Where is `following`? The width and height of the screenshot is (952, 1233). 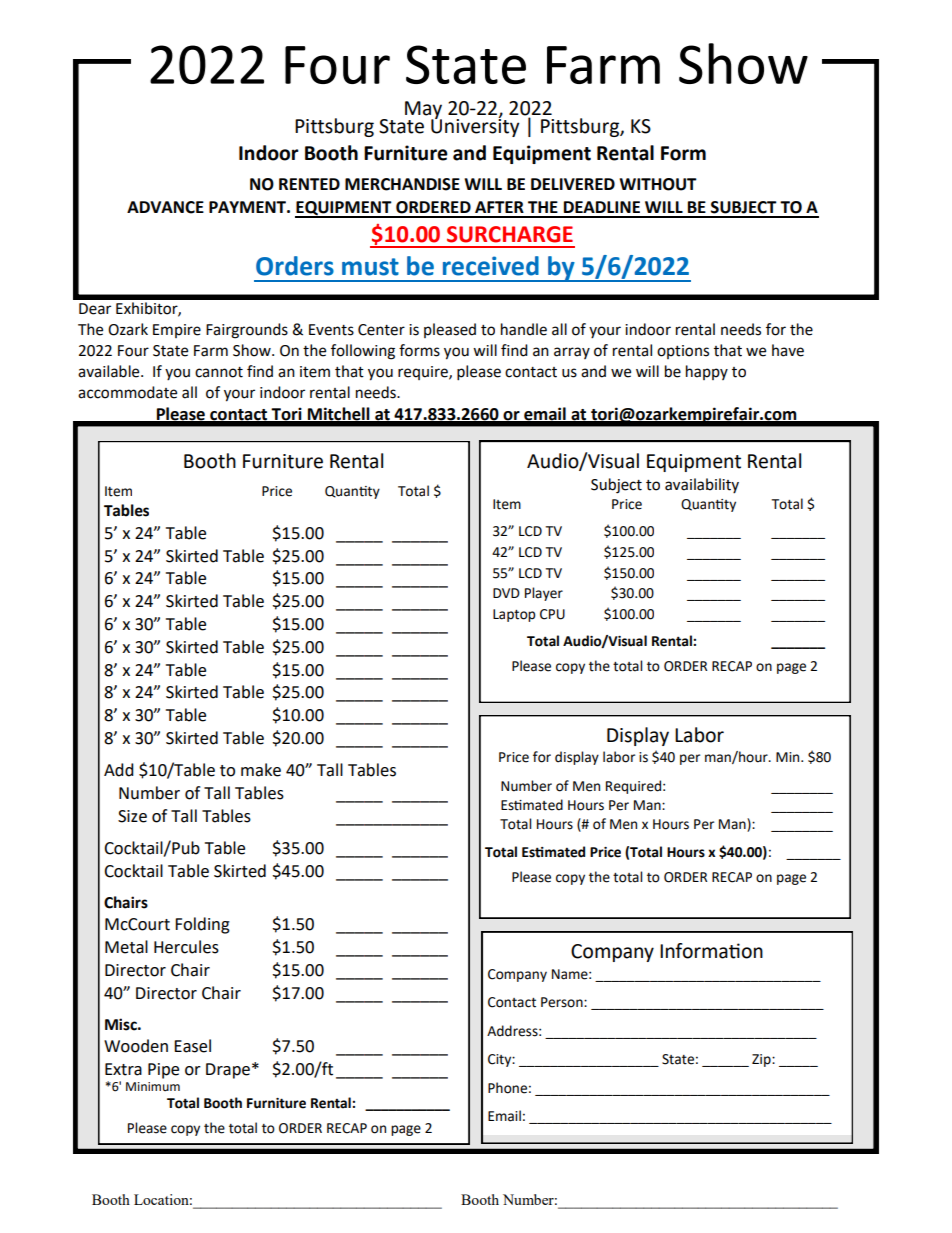 following is located at coordinates (363, 352).
